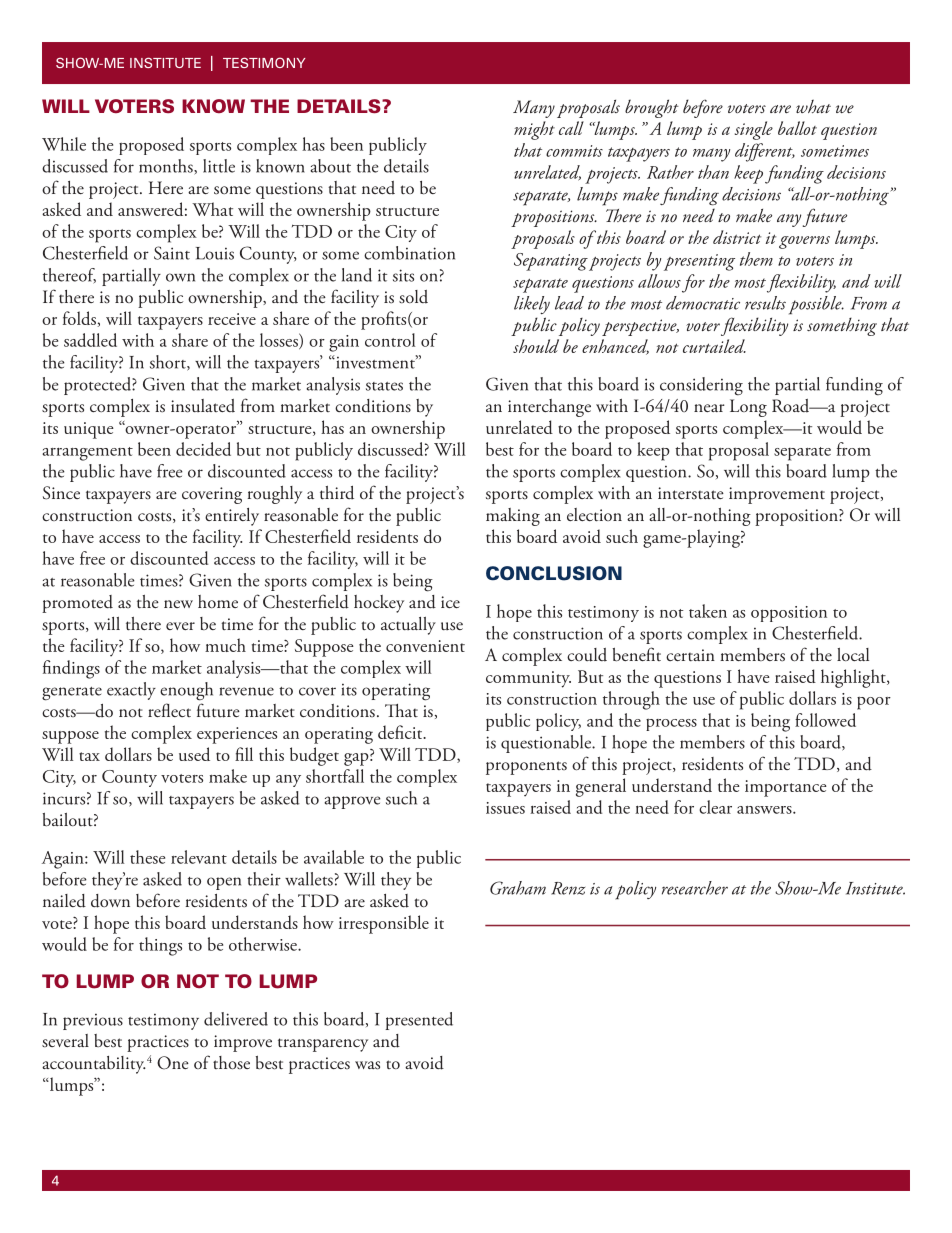  Describe the element at coordinates (534, 130) in the image. I see `might` at that location.
